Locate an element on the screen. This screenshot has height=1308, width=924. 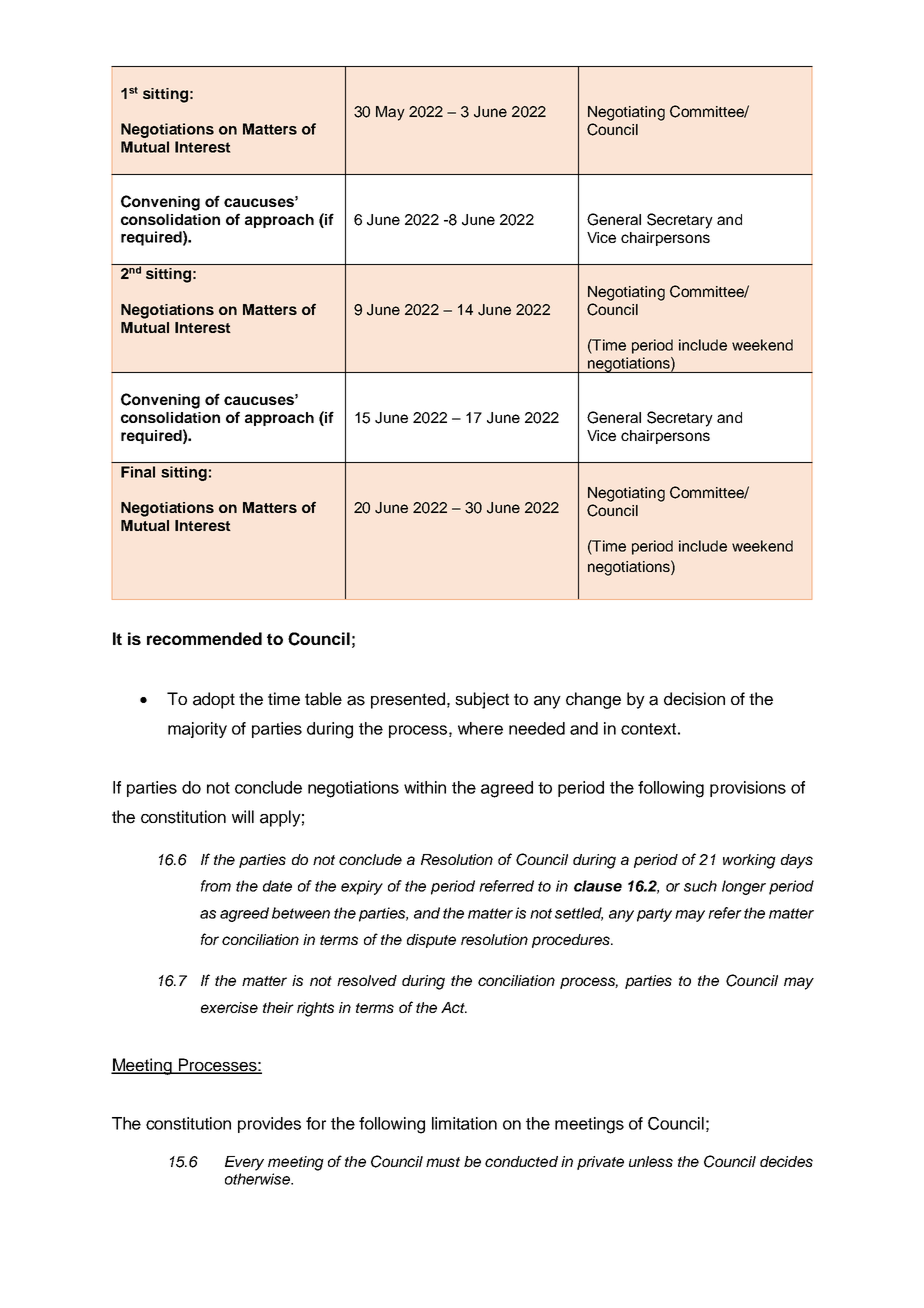
Act is located at coordinates (454, 1007).
